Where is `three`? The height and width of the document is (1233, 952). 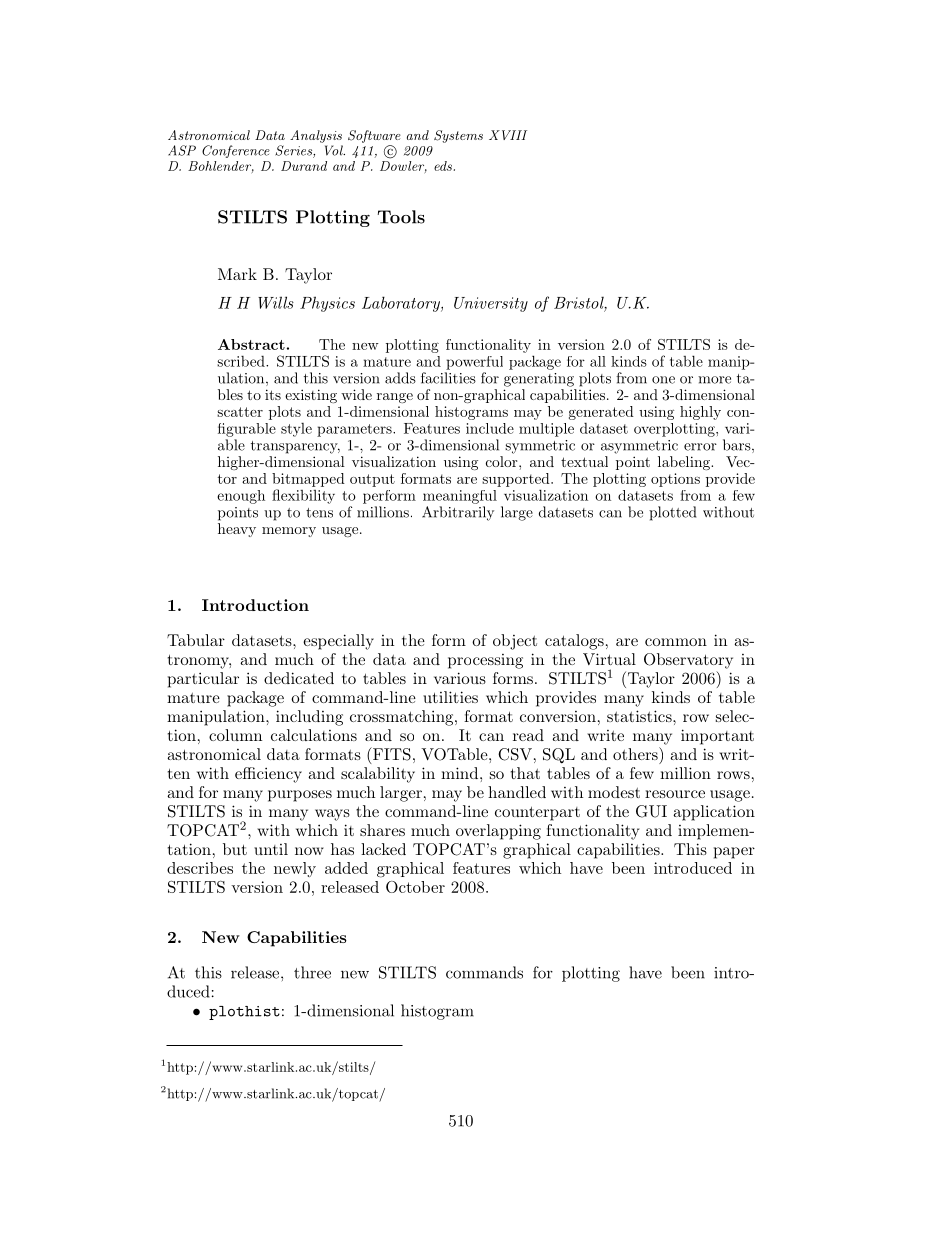 three is located at coordinates (312, 972).
